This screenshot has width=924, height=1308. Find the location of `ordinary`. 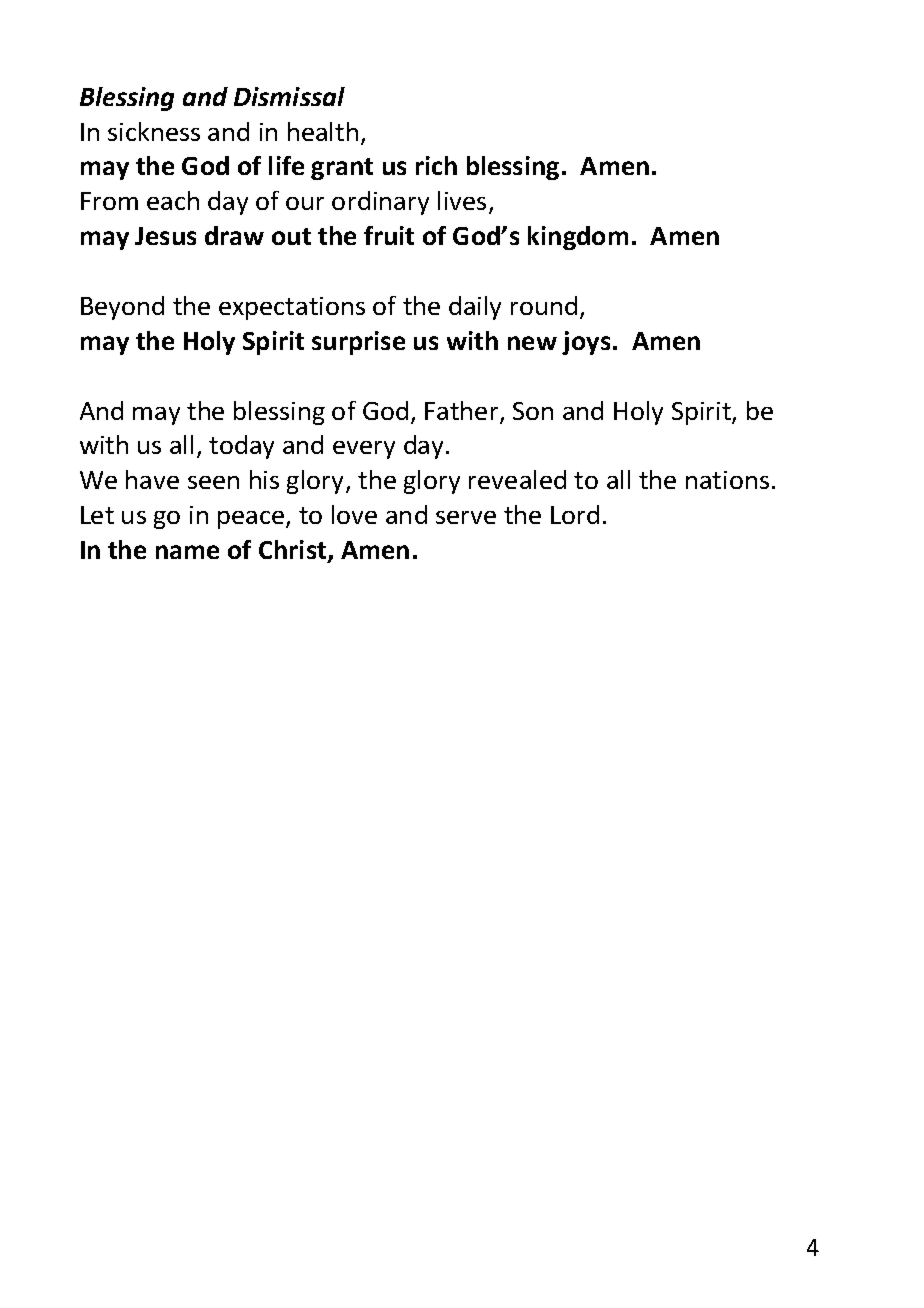

ordinary is located at coordinates (380, 203).
